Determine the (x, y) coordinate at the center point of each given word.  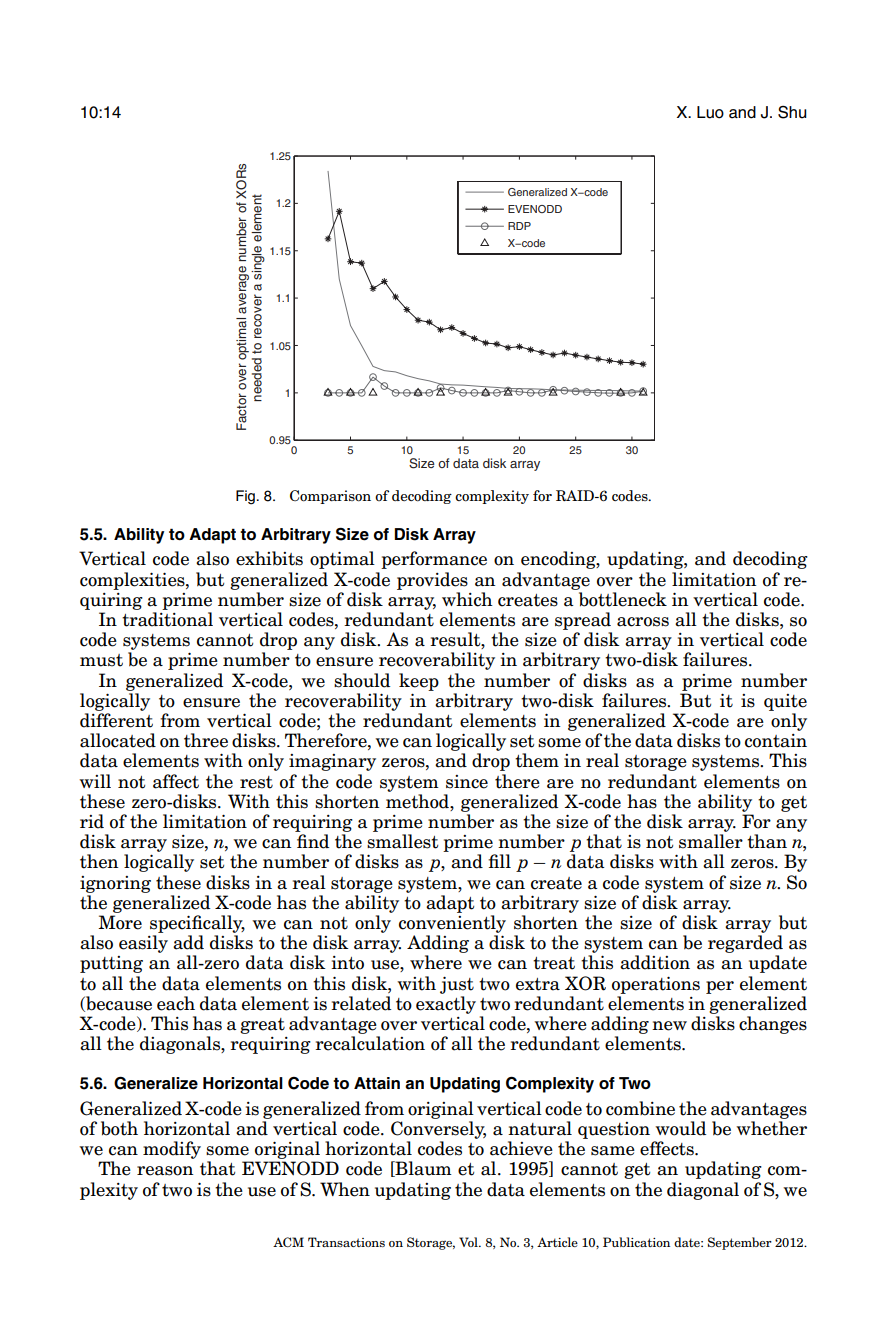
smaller (711, 841)
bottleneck (623, 599)
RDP (519, 226)
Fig (245, 497)
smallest (402, 841)
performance (434, 560)
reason (165, 1171)
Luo (710, 112)
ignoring (115, 884)
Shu (792, 112)
